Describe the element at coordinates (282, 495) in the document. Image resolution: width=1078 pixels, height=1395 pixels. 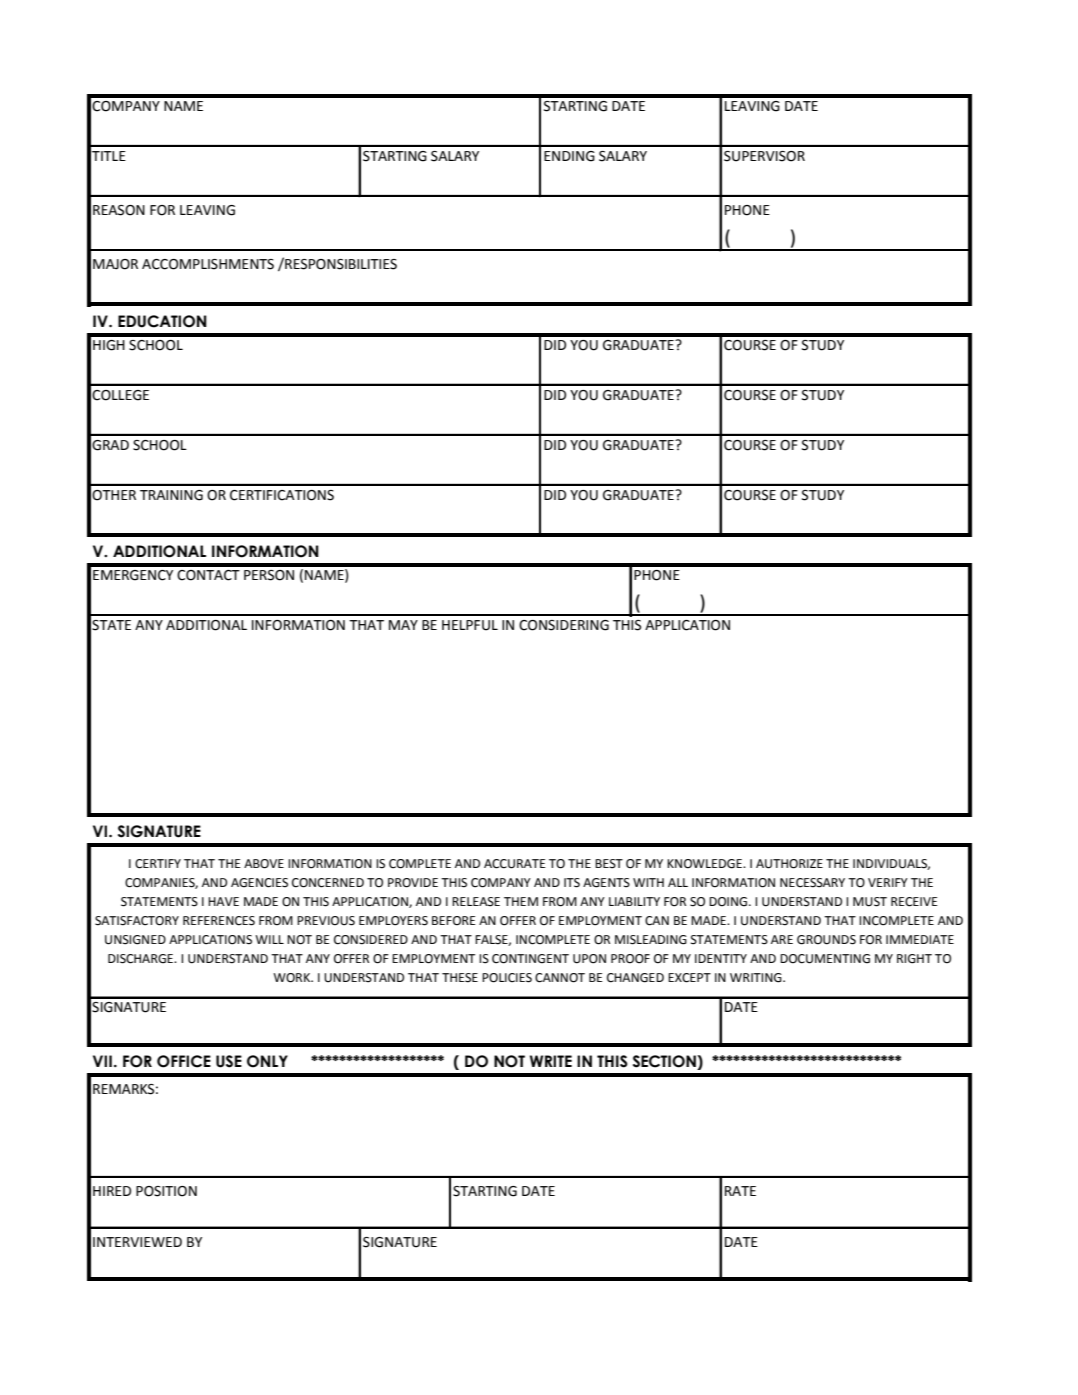
I see `CERTIFICATIONS` at that location.
